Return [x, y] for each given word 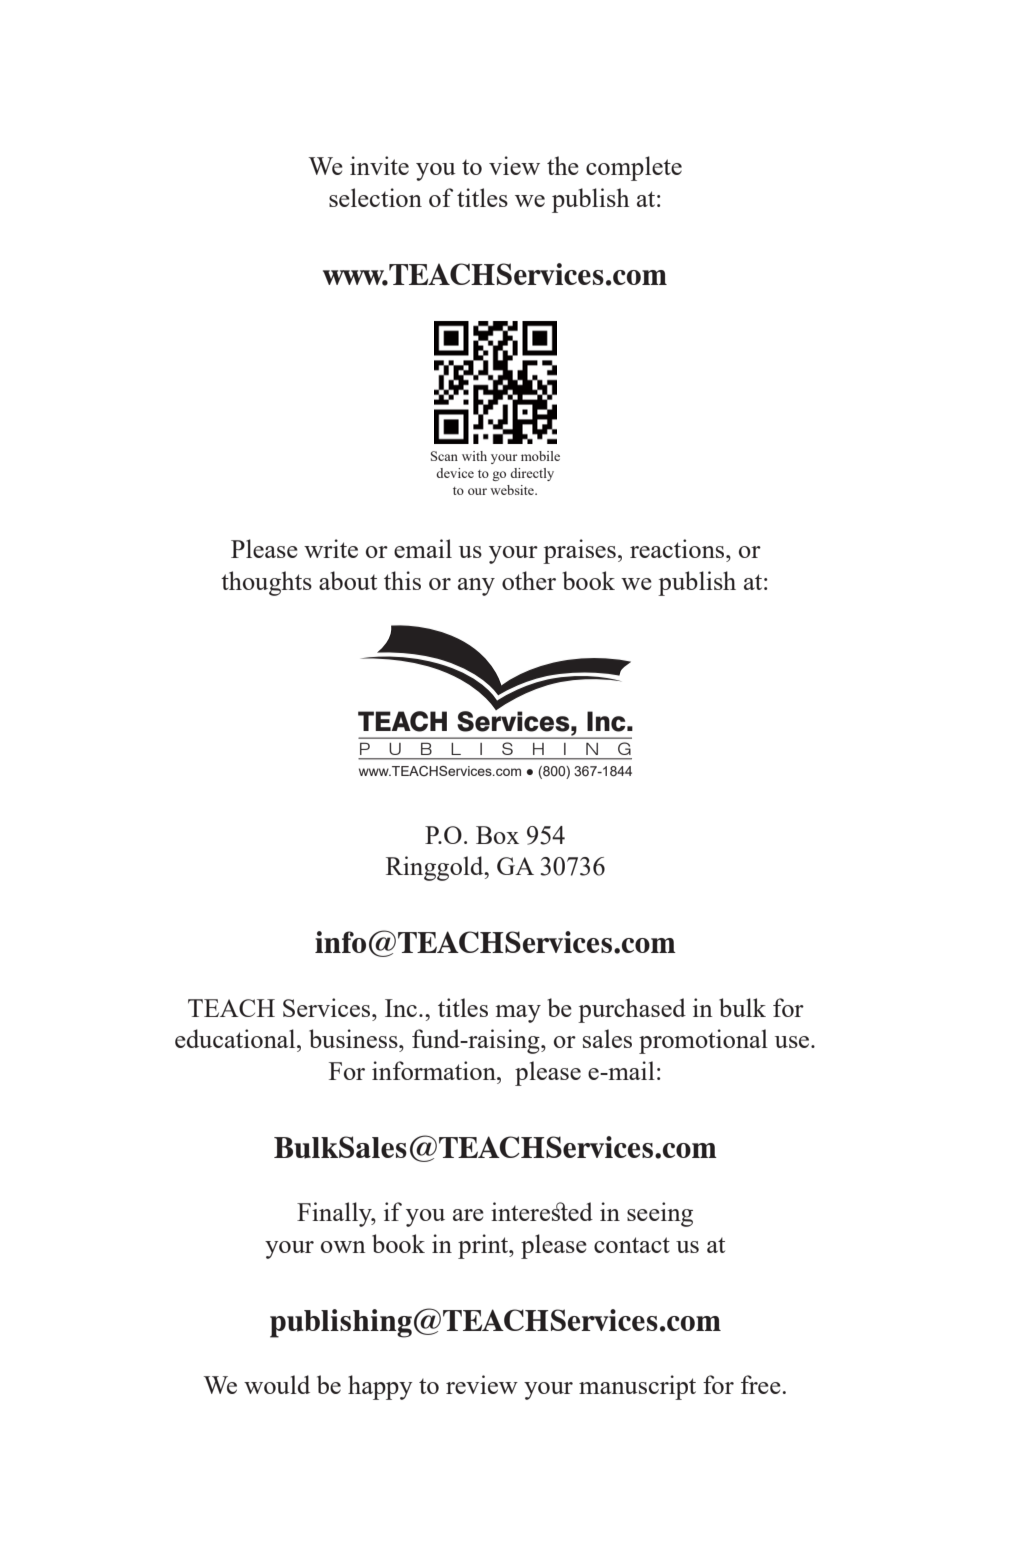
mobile [540, 456]
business [354, 1038]
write [331, 548]
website [513, 490]
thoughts [266, 583]
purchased [632, 1010]
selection [375, 197]
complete [634, 168]
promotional [703, 1041]
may [518, 1014]
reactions [678, 548]
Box [497, 835]
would [277, 1384]
